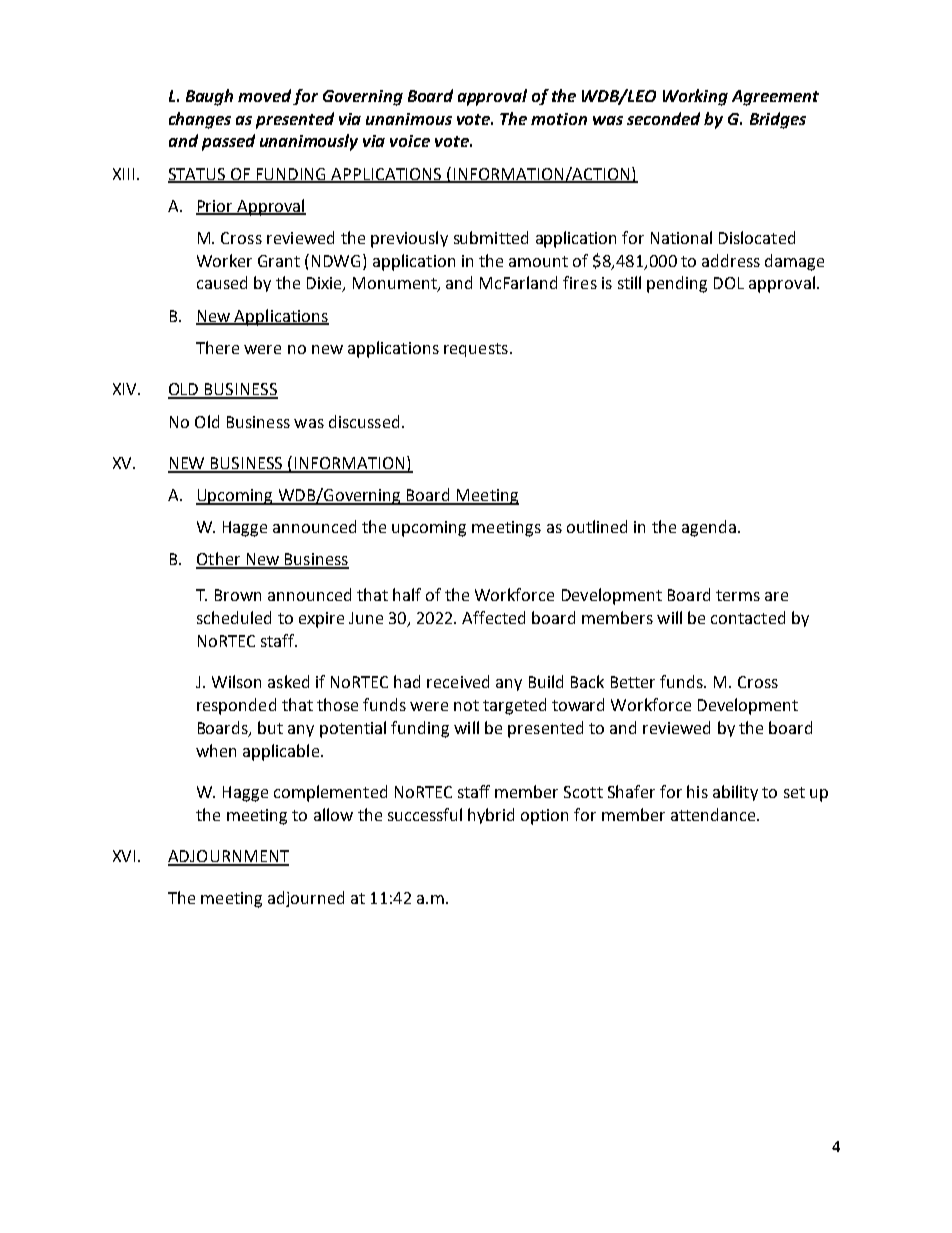  I want to click on ADJOURNMENT, so click(228, 857).
